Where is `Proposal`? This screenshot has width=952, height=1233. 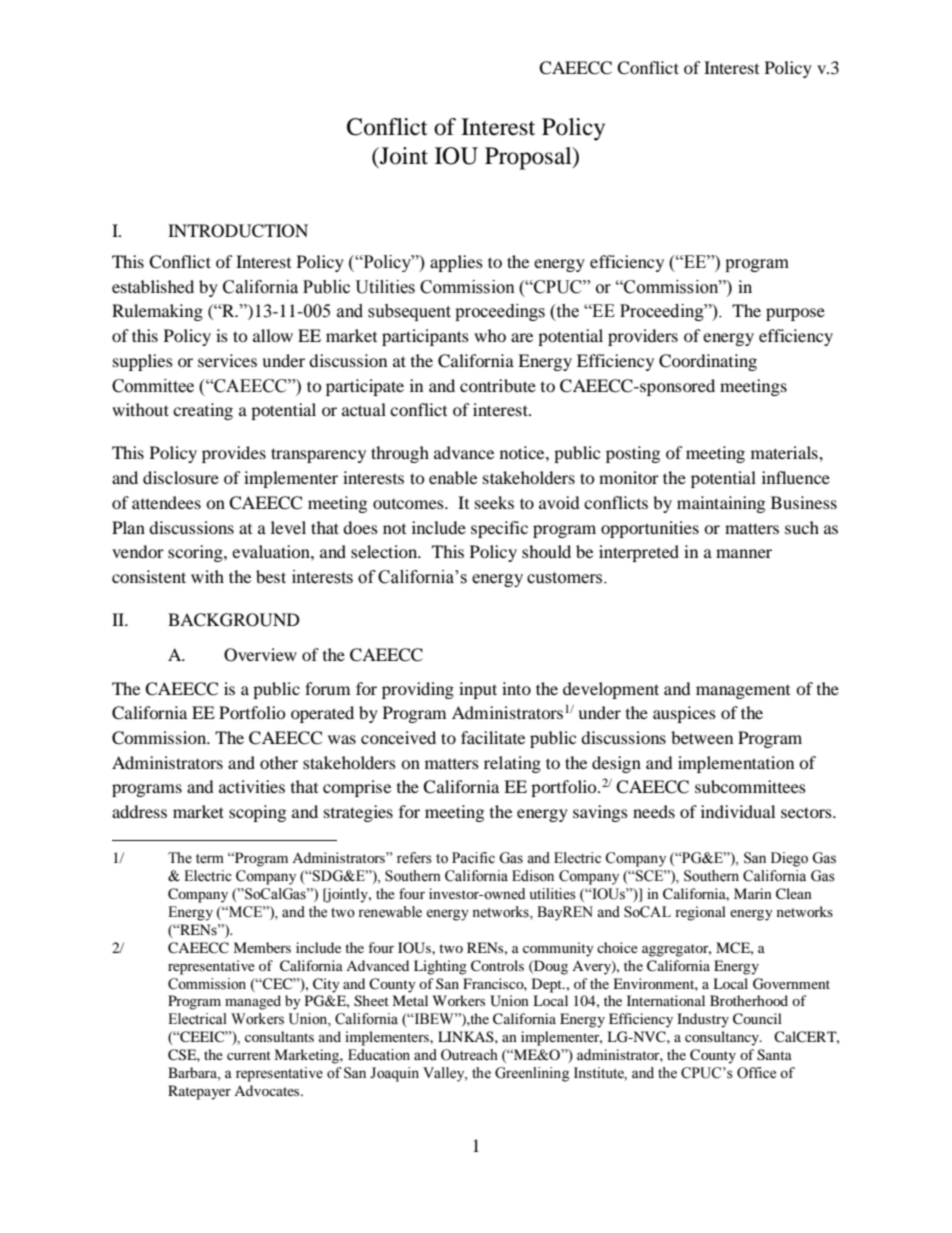 Proposal is located at coordinates (529, 158).
